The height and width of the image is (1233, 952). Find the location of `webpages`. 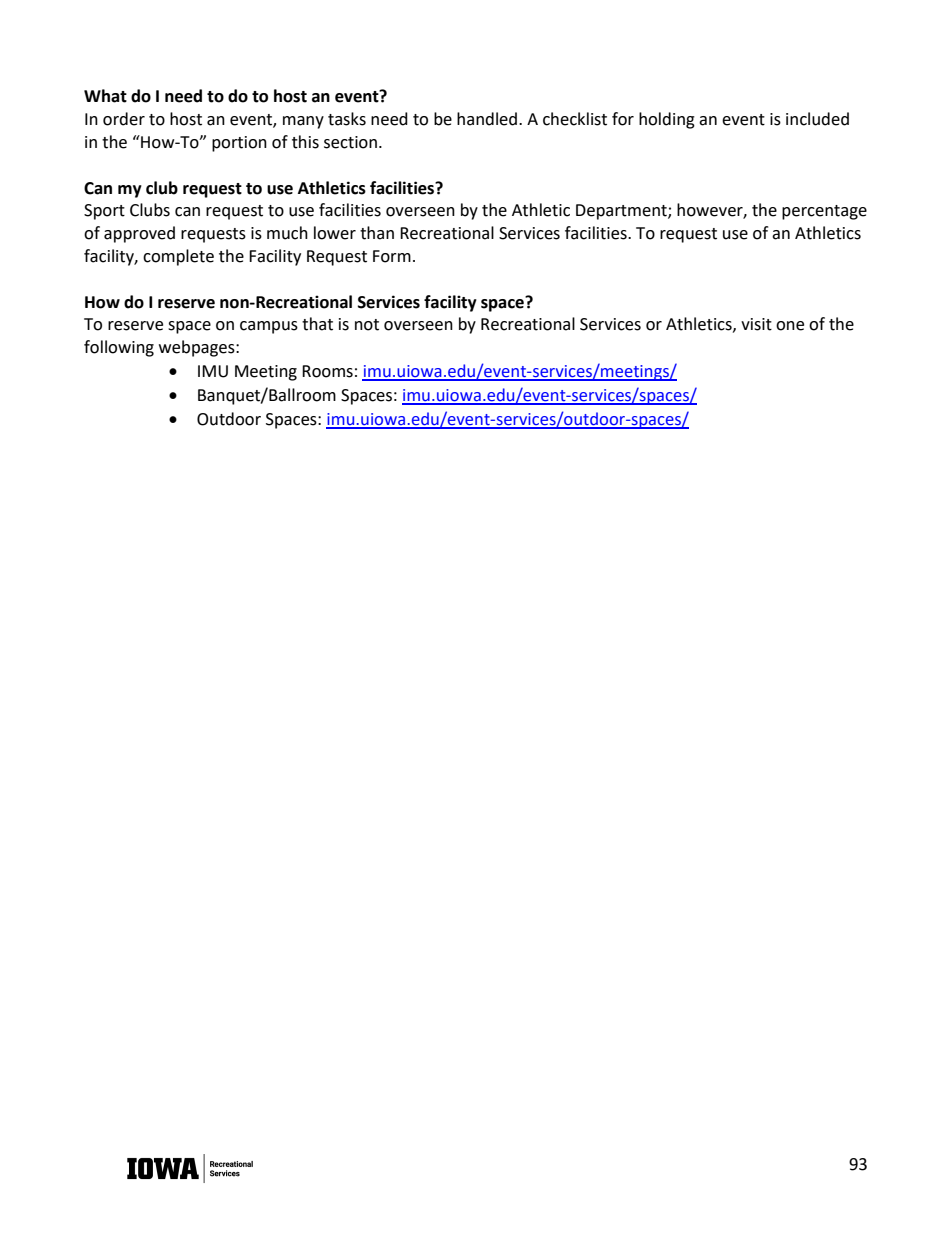

webpages is located at coordinates (198, 348).
